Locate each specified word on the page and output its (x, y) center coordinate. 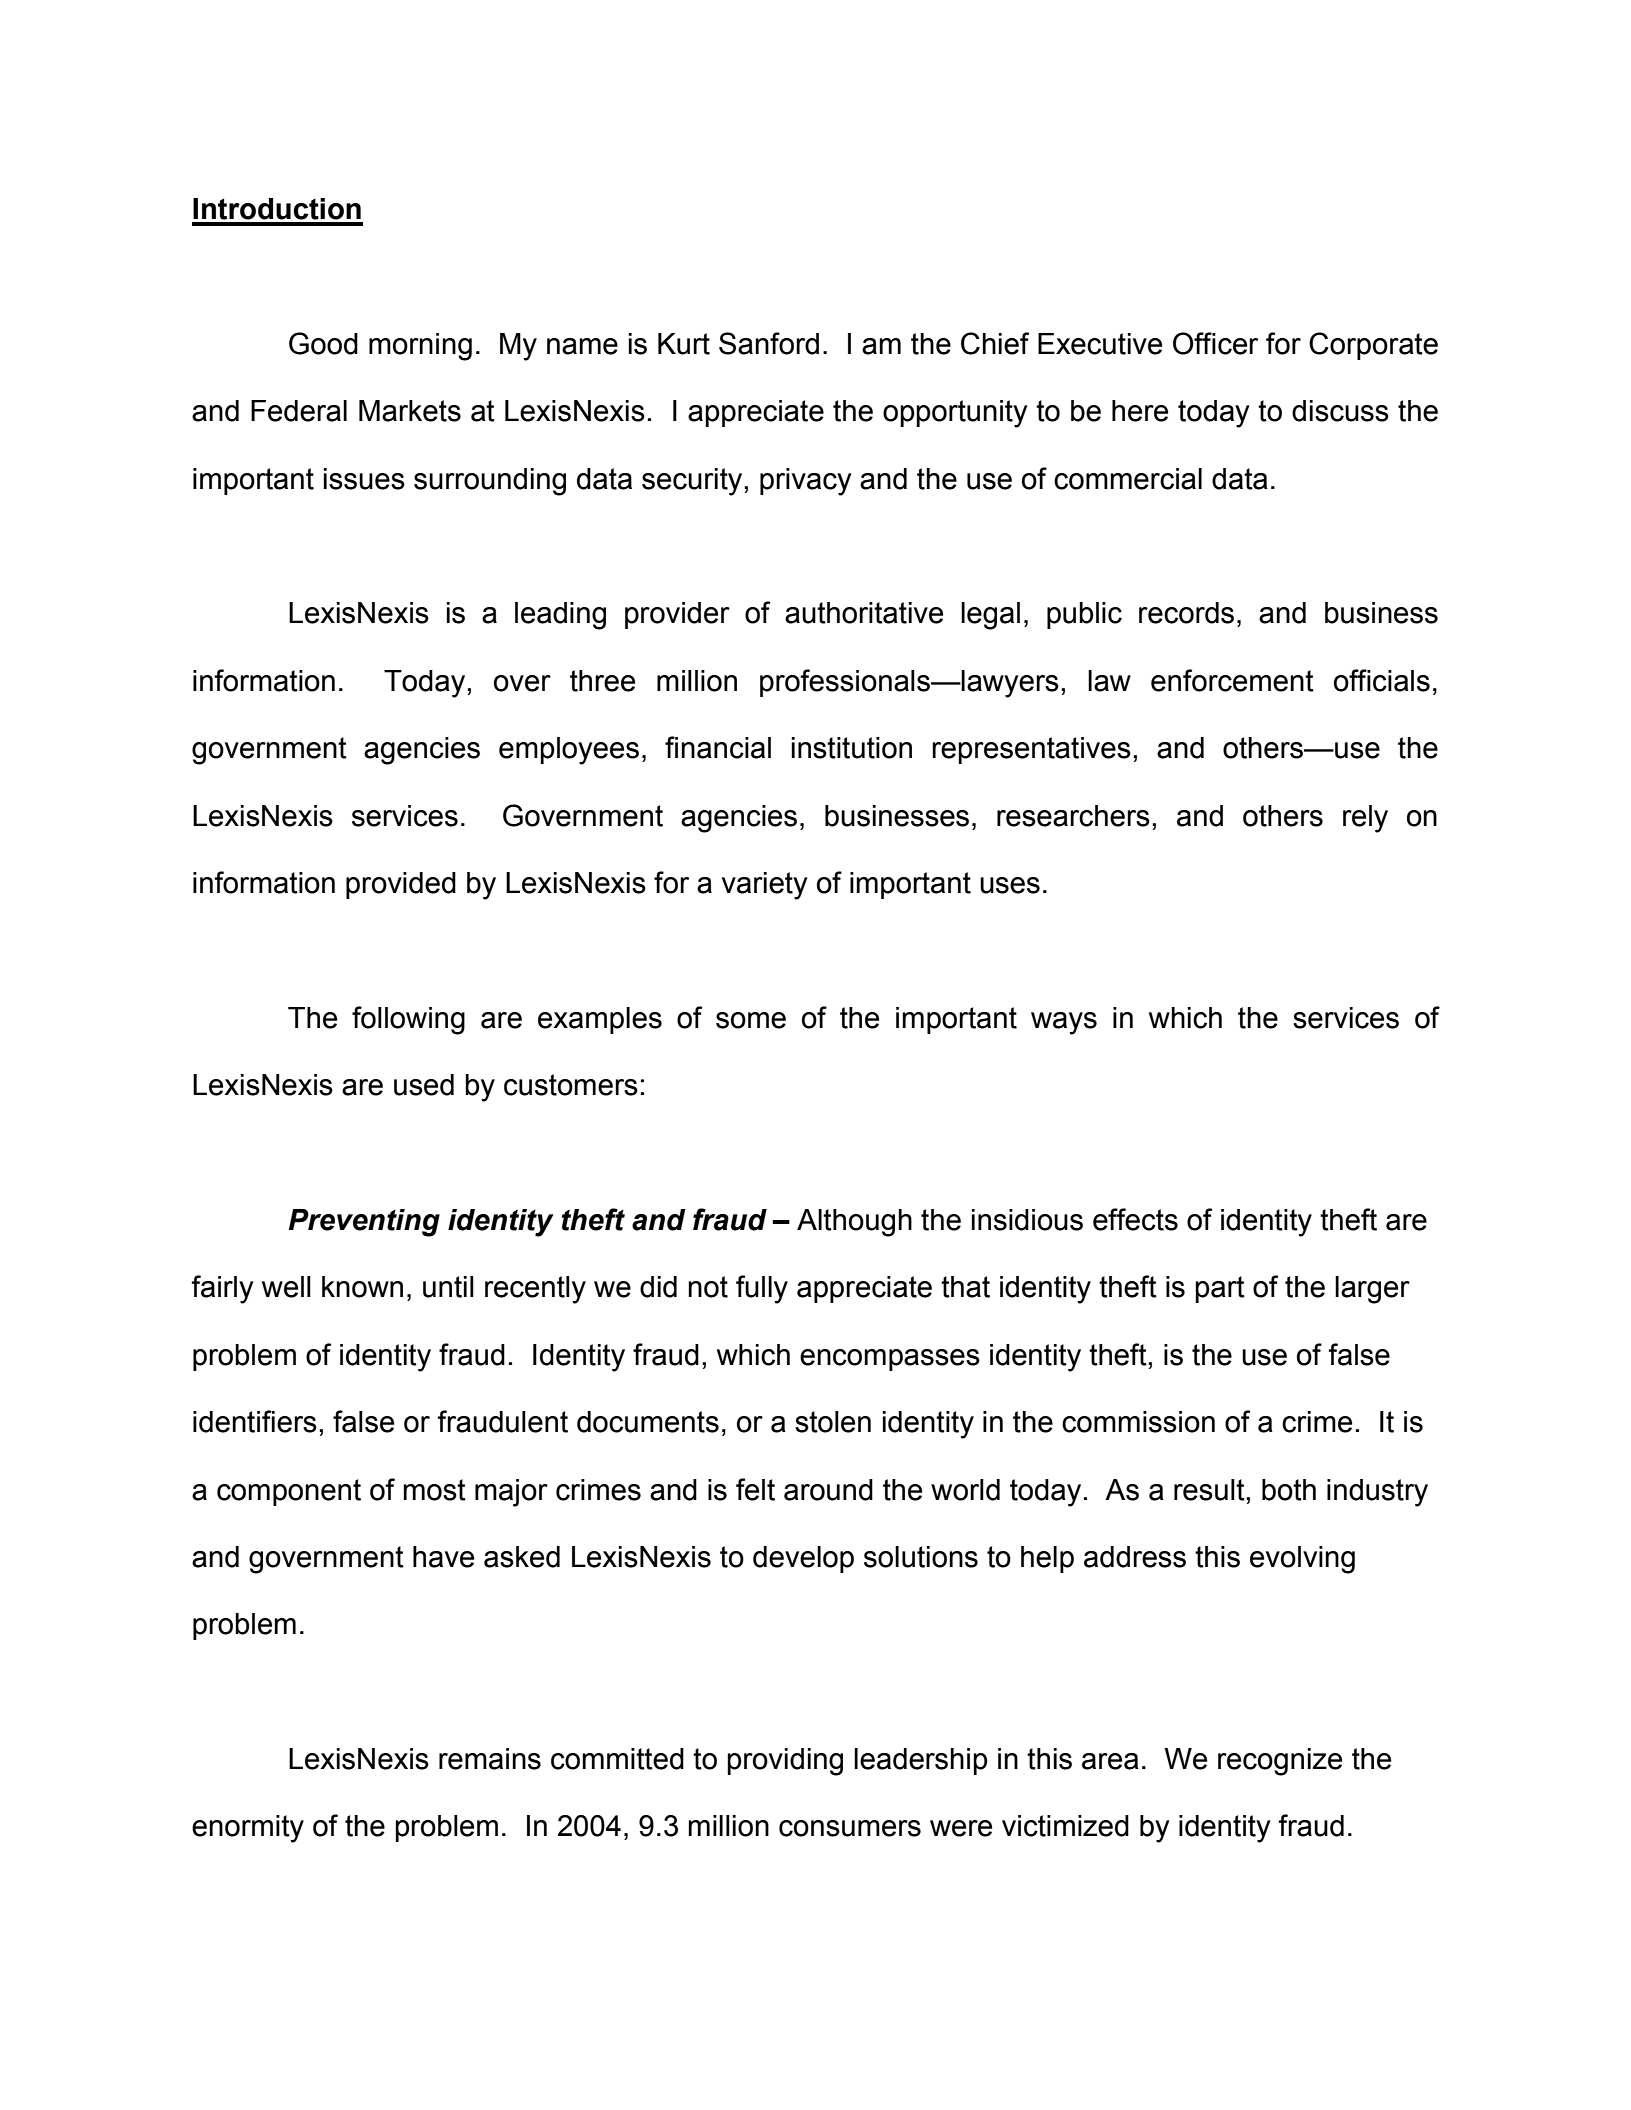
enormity (248, 1829)
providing (785, 1762)
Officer (1215, 343)
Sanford (769, 343)
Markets (410, 411)
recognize (1280, 1762)
